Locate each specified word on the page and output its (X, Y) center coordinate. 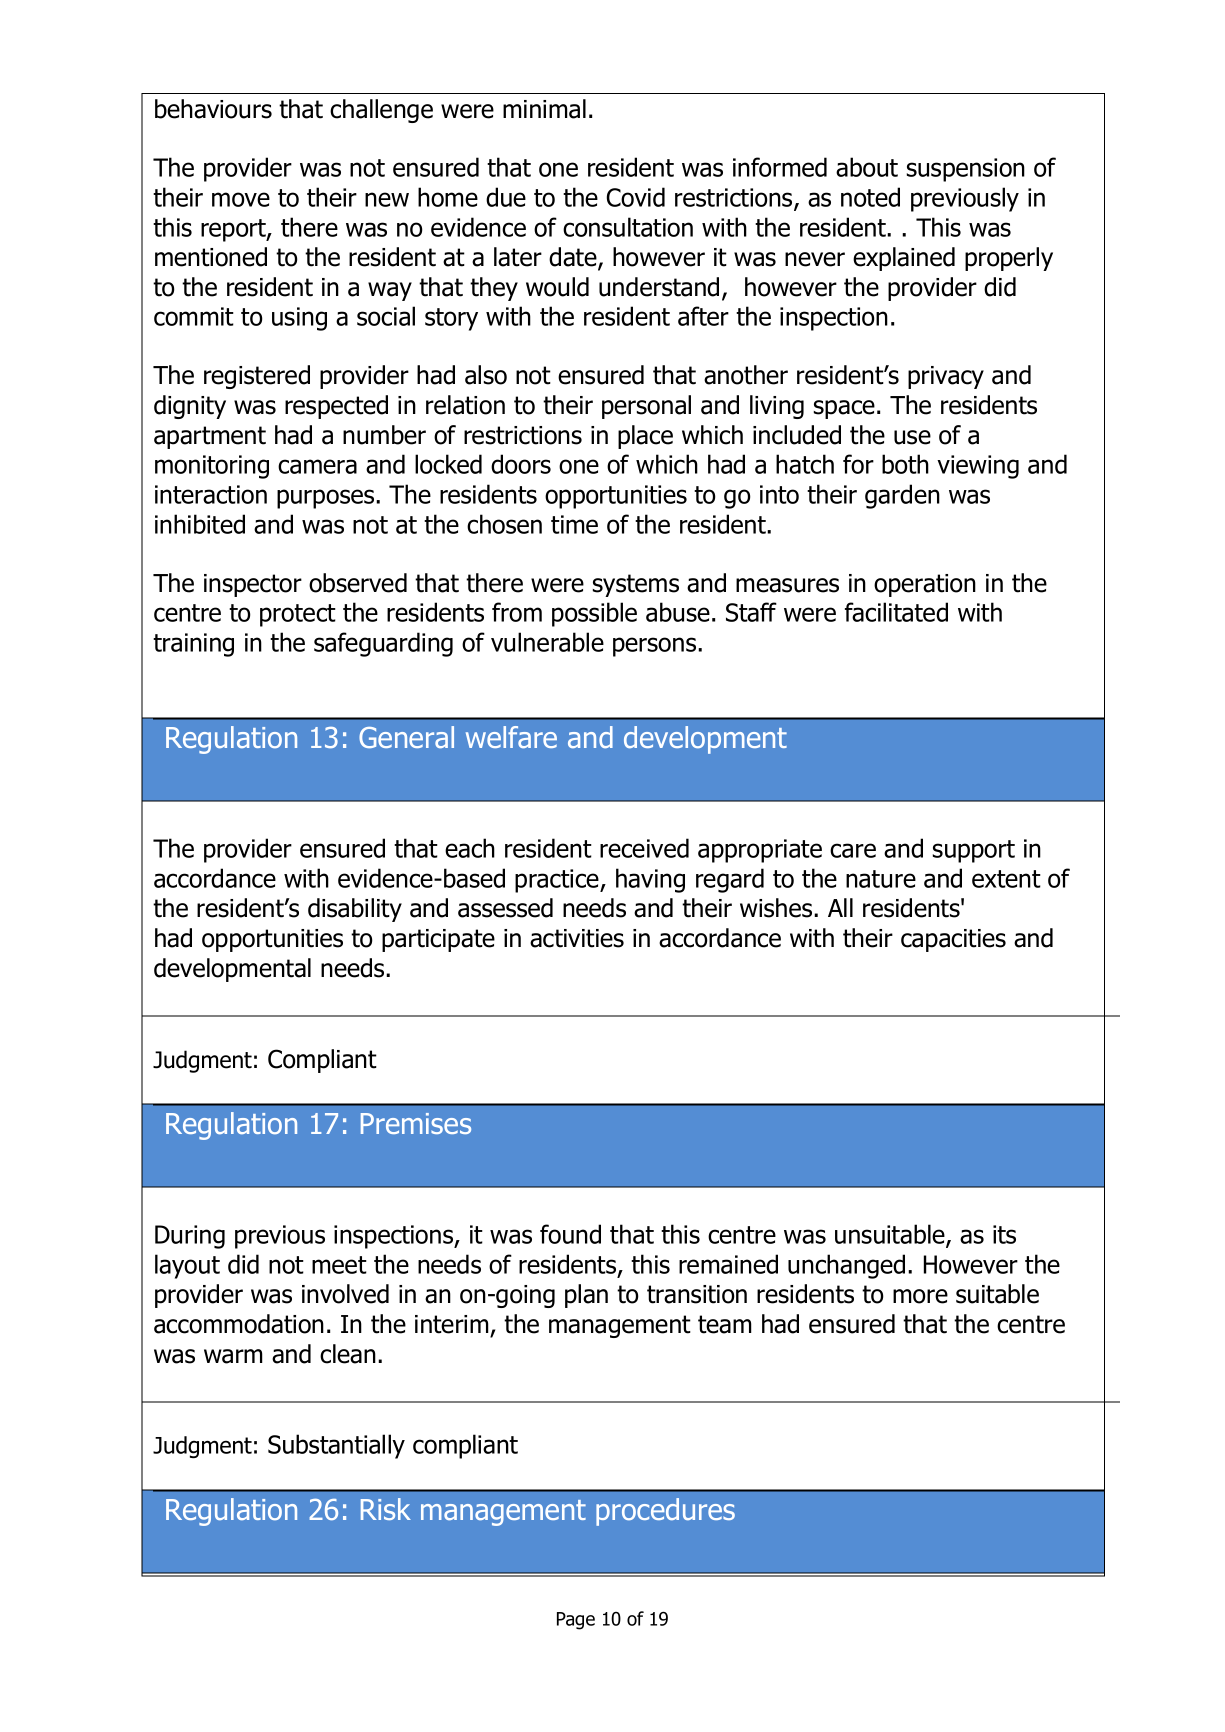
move (241, 199)
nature (881, 879)
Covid (635, 197)
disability (355, 910)
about (867, 167)
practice (558, 881)
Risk (386, 1509)
